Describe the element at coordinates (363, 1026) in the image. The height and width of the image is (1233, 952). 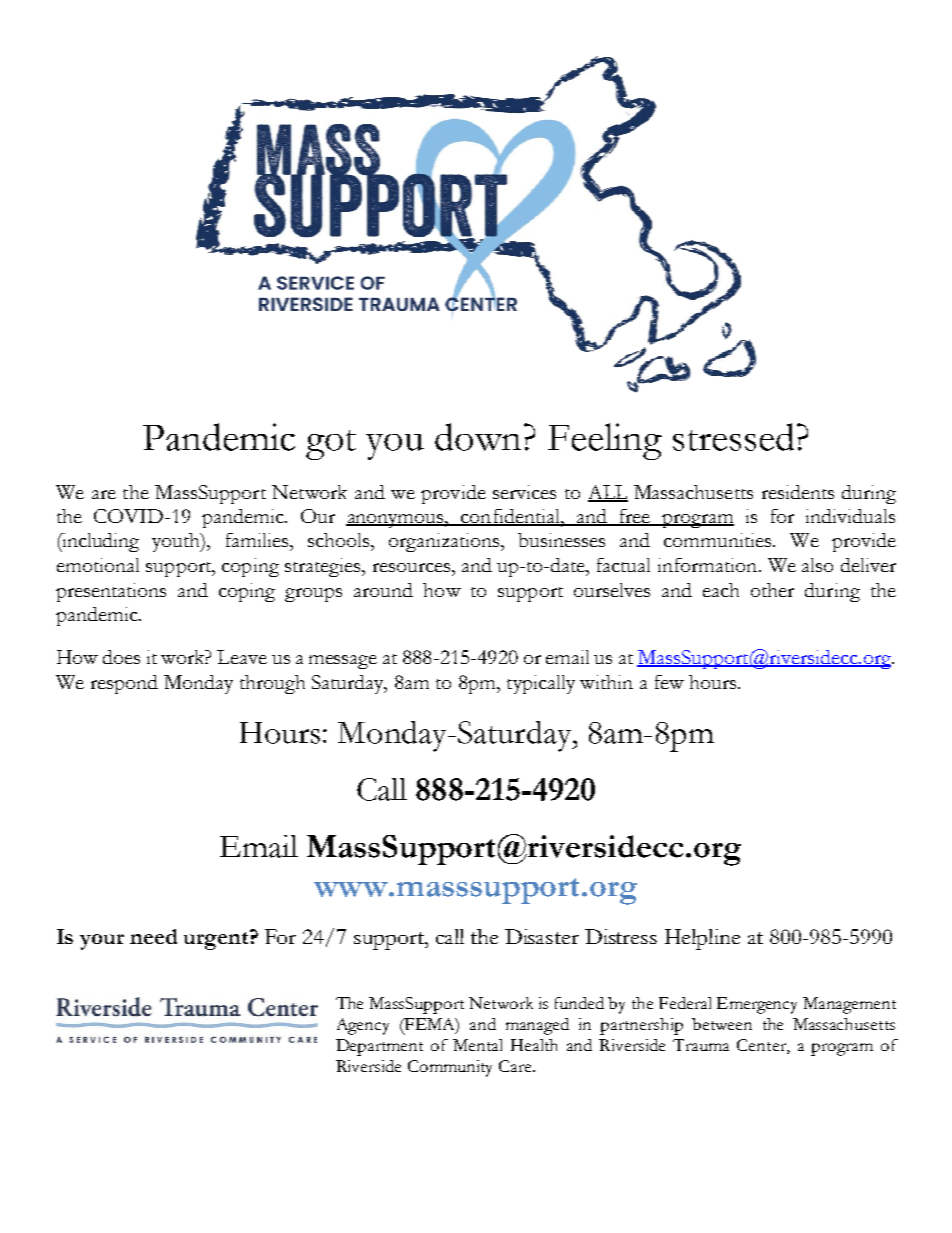
I see `Agency` at that location.
